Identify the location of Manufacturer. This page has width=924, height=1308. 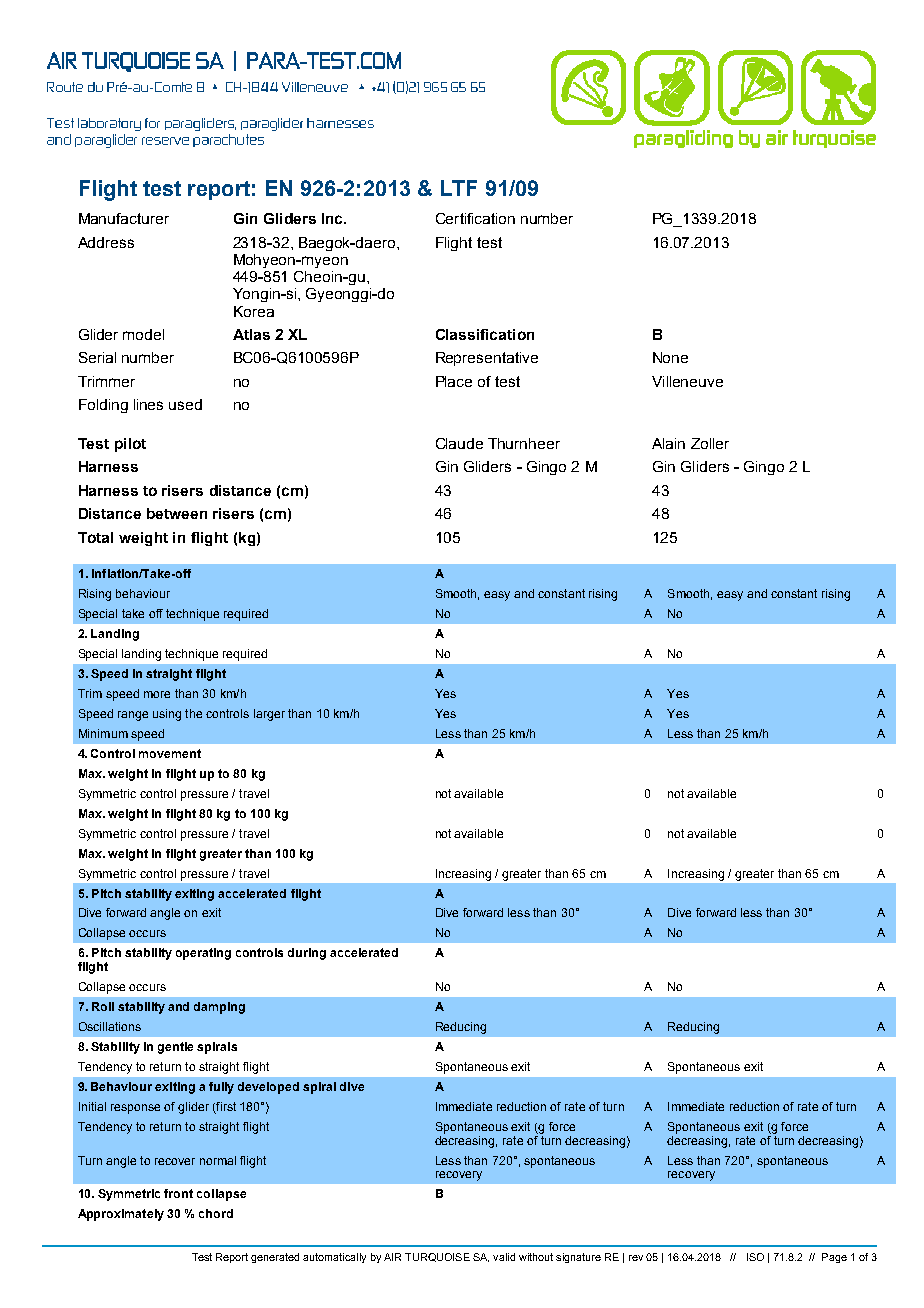
(124, 218).
